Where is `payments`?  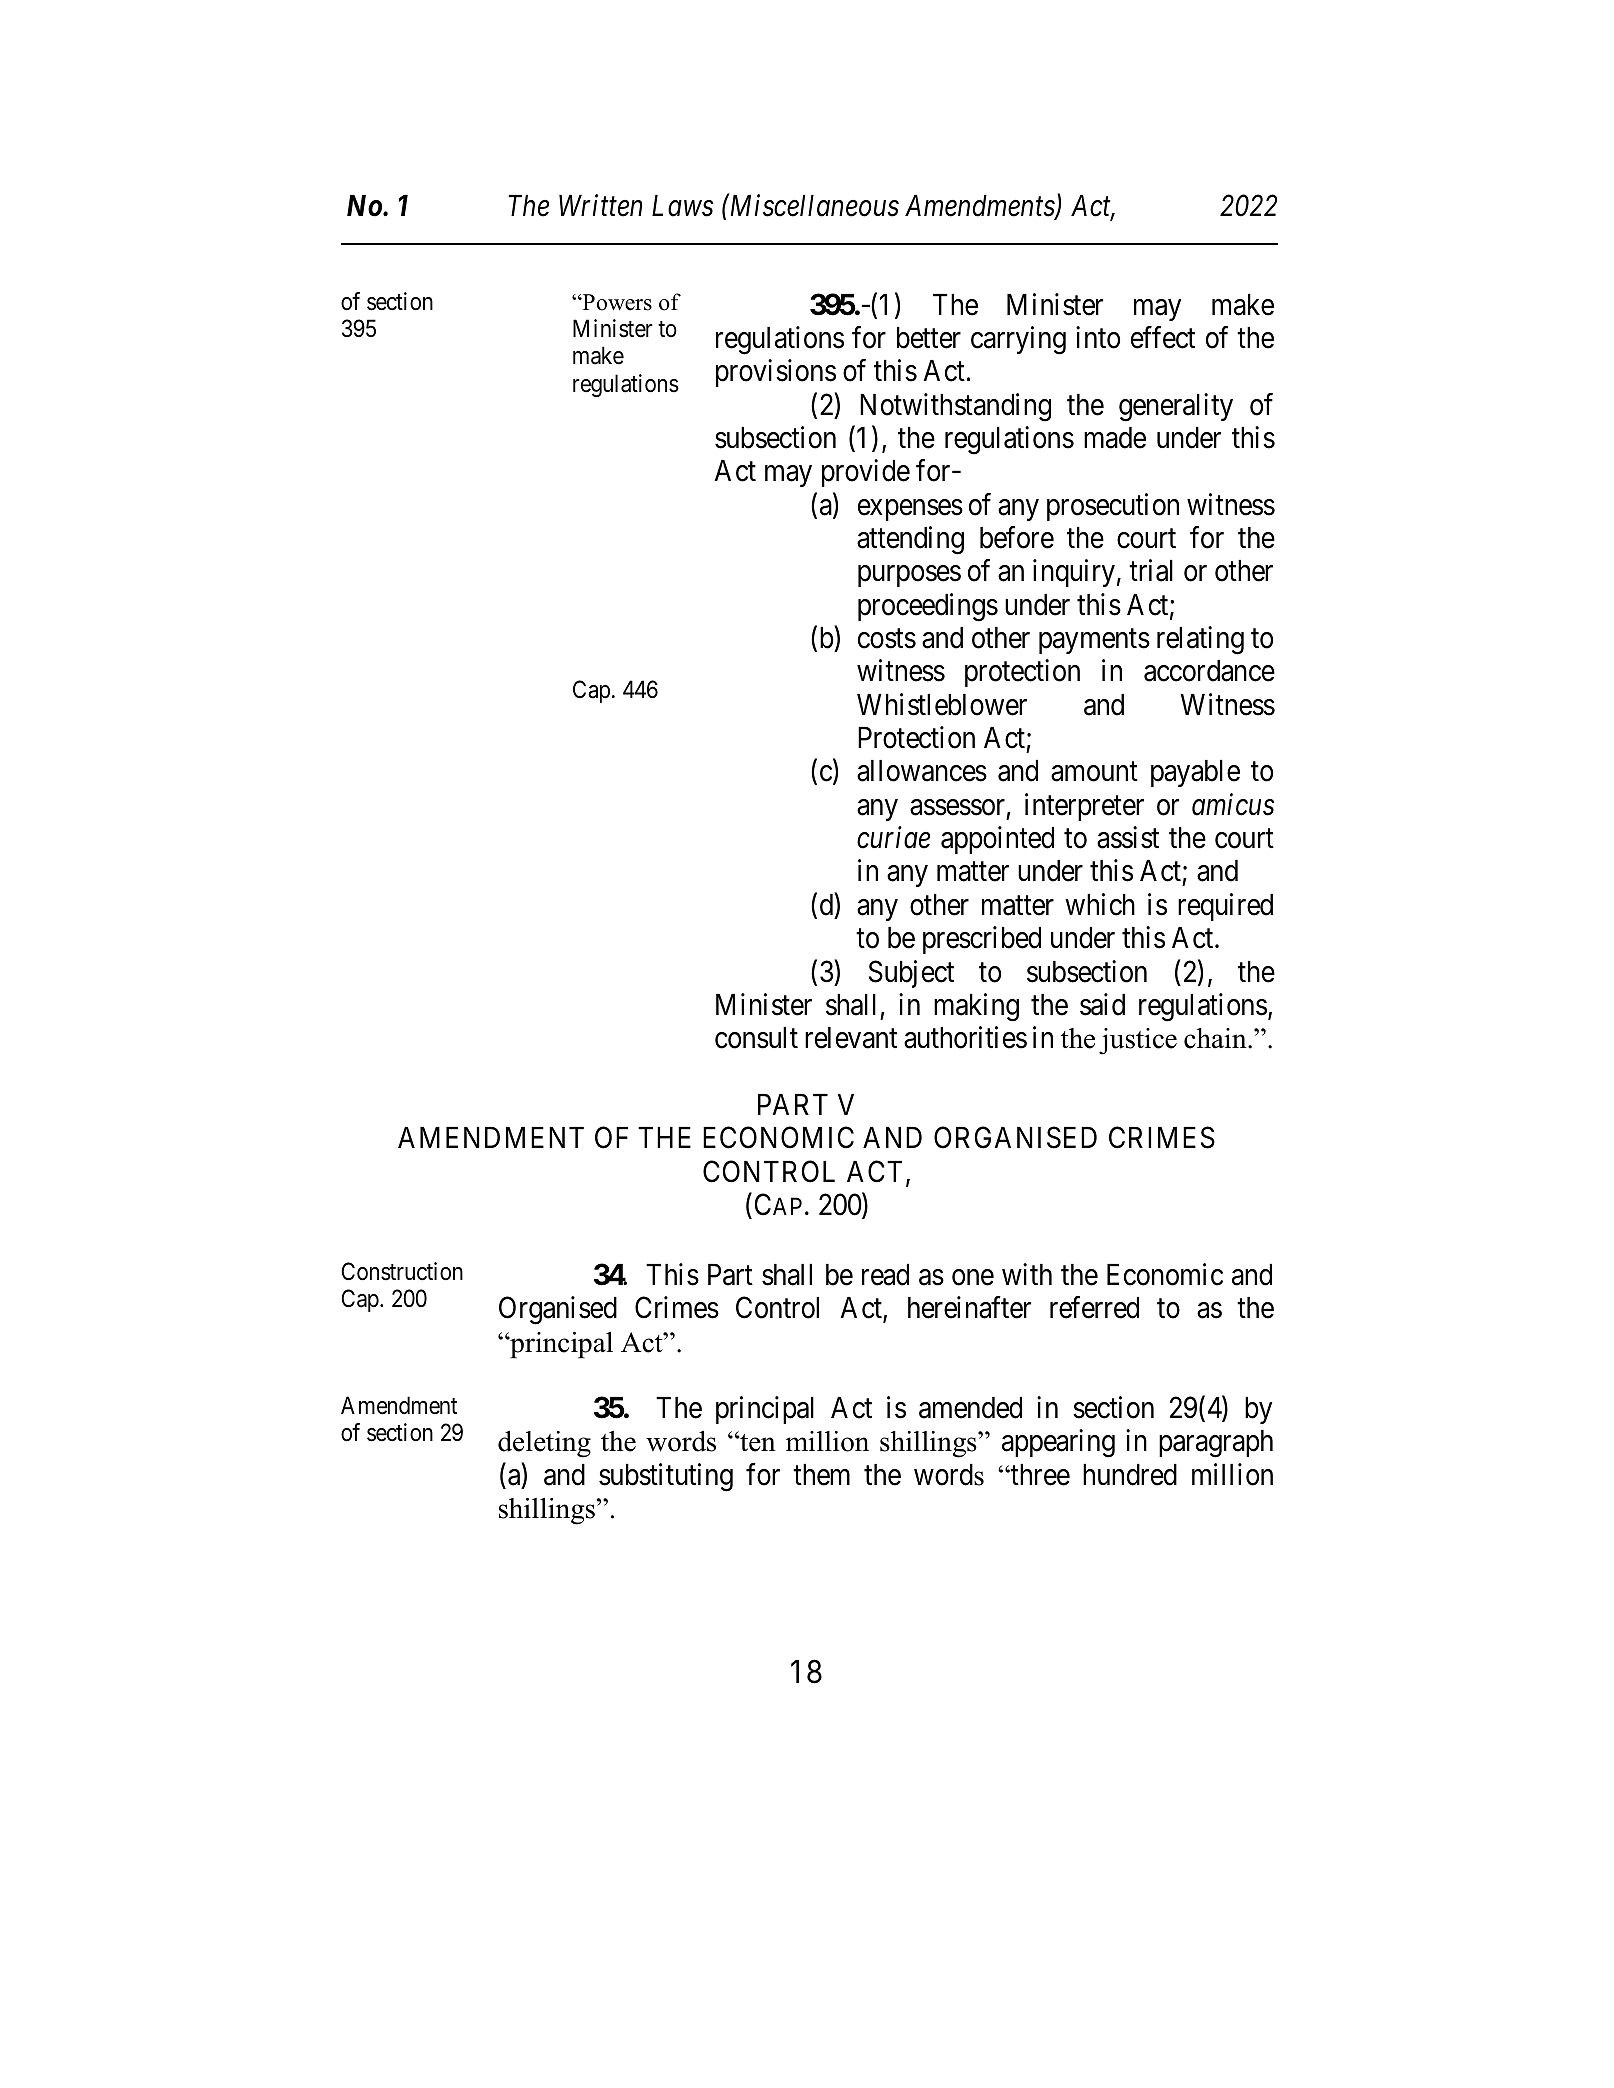 payments is located at coordinates (1094, 641).
